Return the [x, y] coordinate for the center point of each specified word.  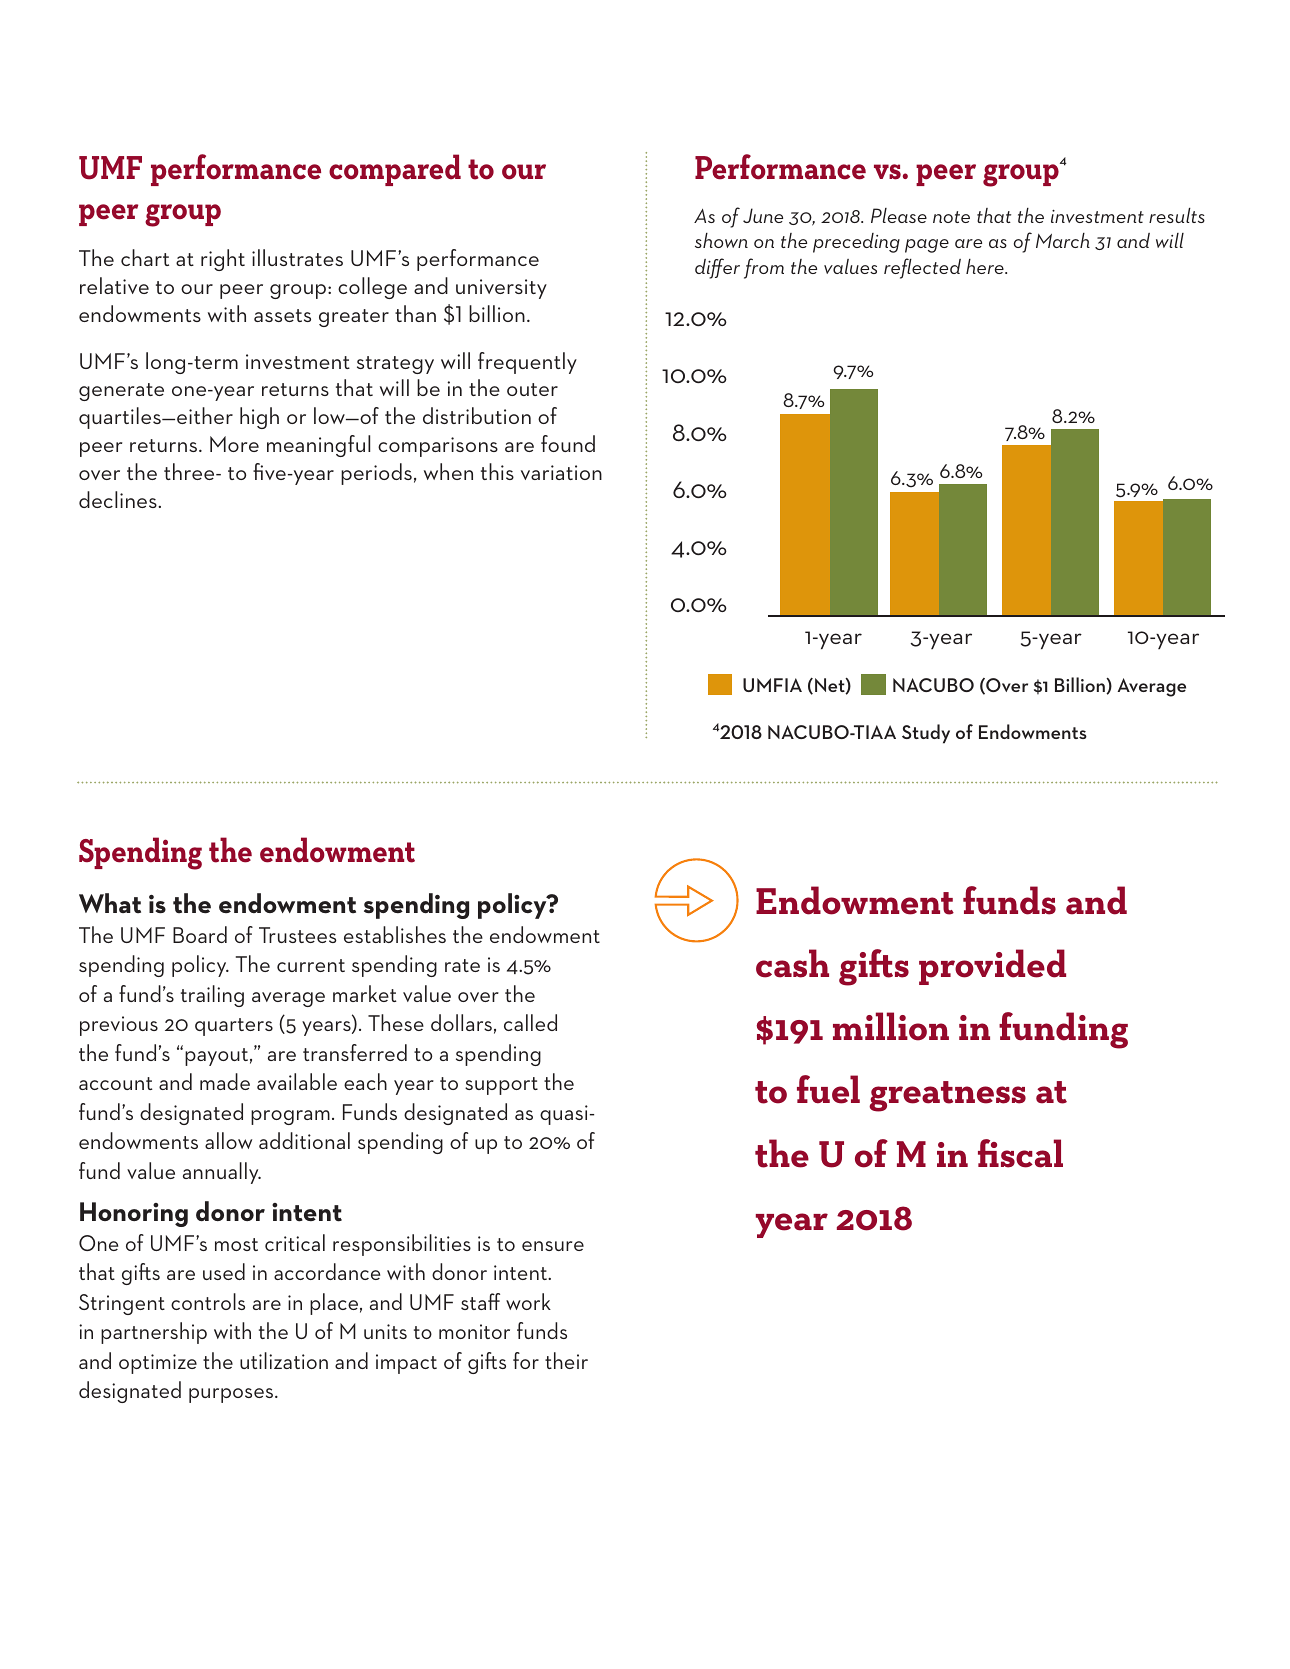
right [223, 260]
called [530, 1022]
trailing [212, 996]
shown [721, 240]
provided [992, 967]
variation [561, 472]
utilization [284, 1360]
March [1063, 240]
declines [119, 499]
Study [926, 734]
